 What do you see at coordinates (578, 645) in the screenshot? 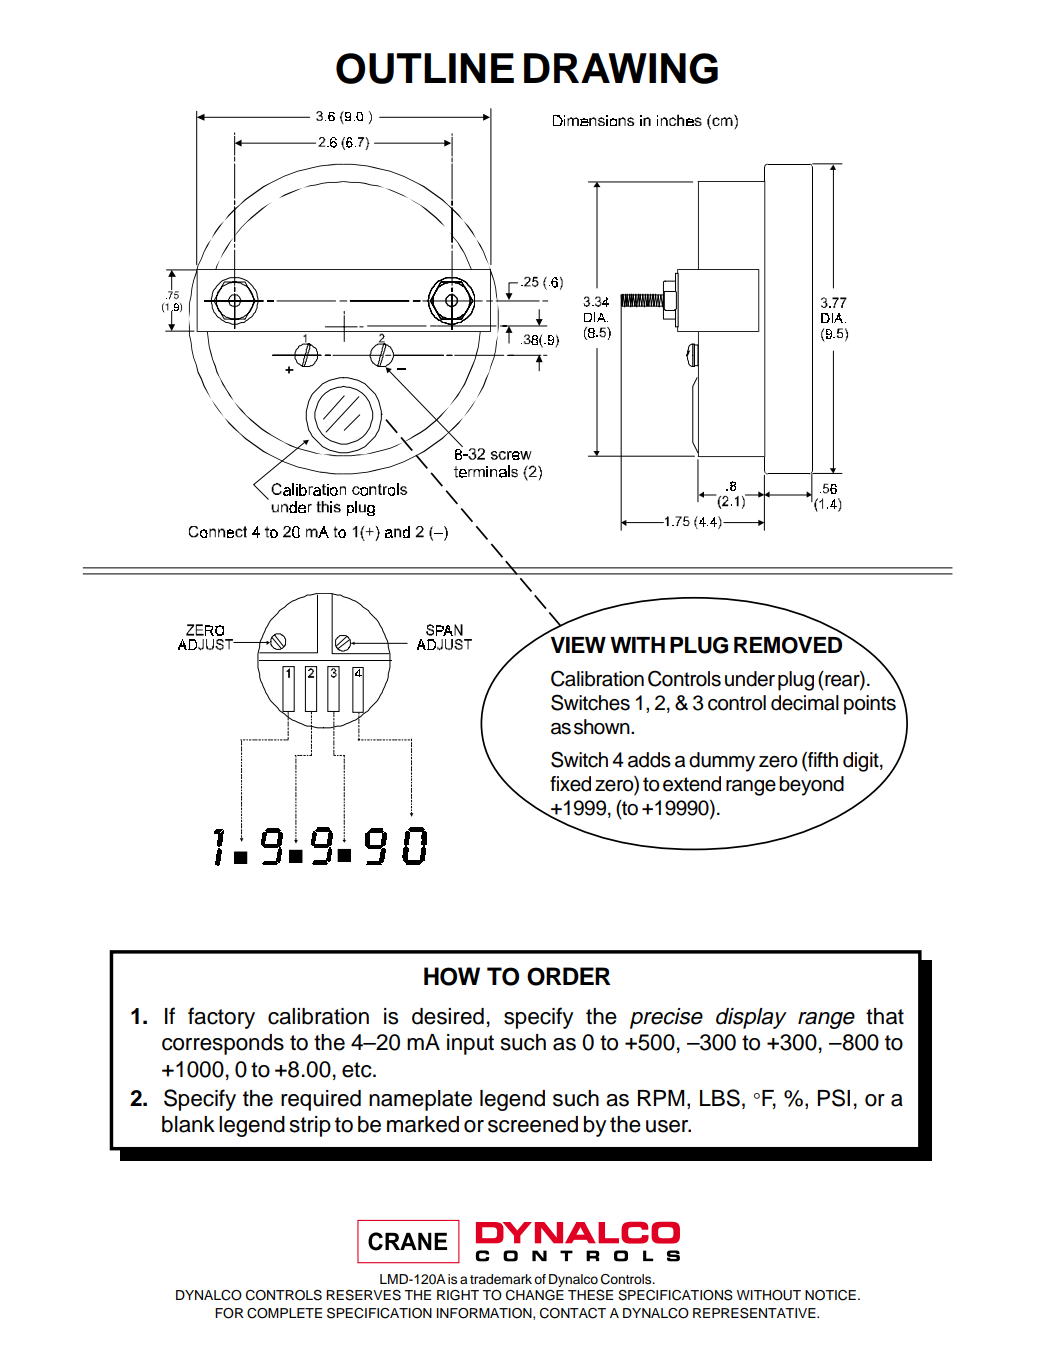
I see `VIEW` at bounding box center [578, 645].
